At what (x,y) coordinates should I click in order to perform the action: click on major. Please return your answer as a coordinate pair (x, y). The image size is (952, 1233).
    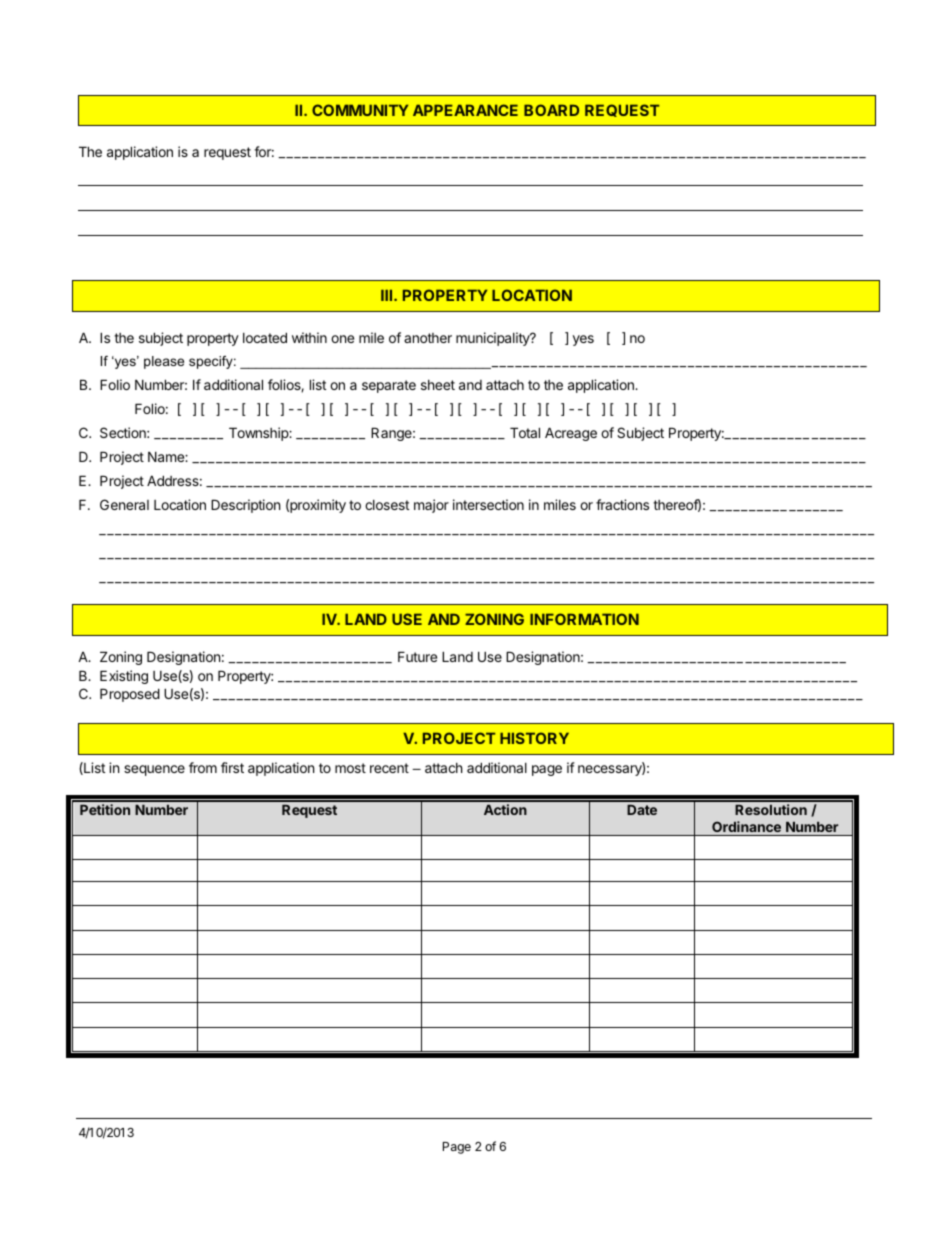
    Looking at the image, I should click on (431, 506).
